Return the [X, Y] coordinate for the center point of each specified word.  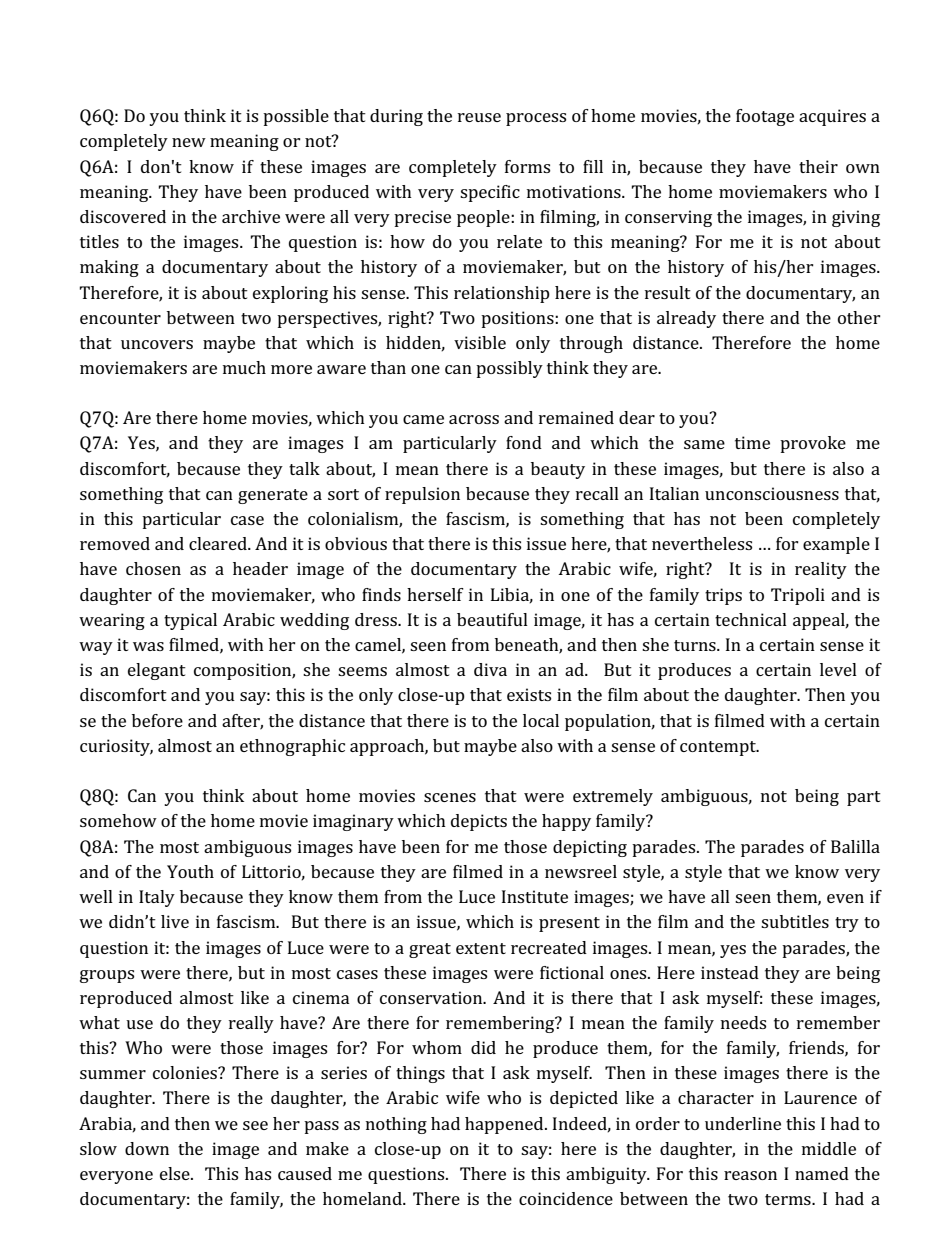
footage [765, 117]
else [176, 1173]
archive [251, 216]
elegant [157, 671]
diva [490, 669]
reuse [479, 117]
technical [751, 619]
